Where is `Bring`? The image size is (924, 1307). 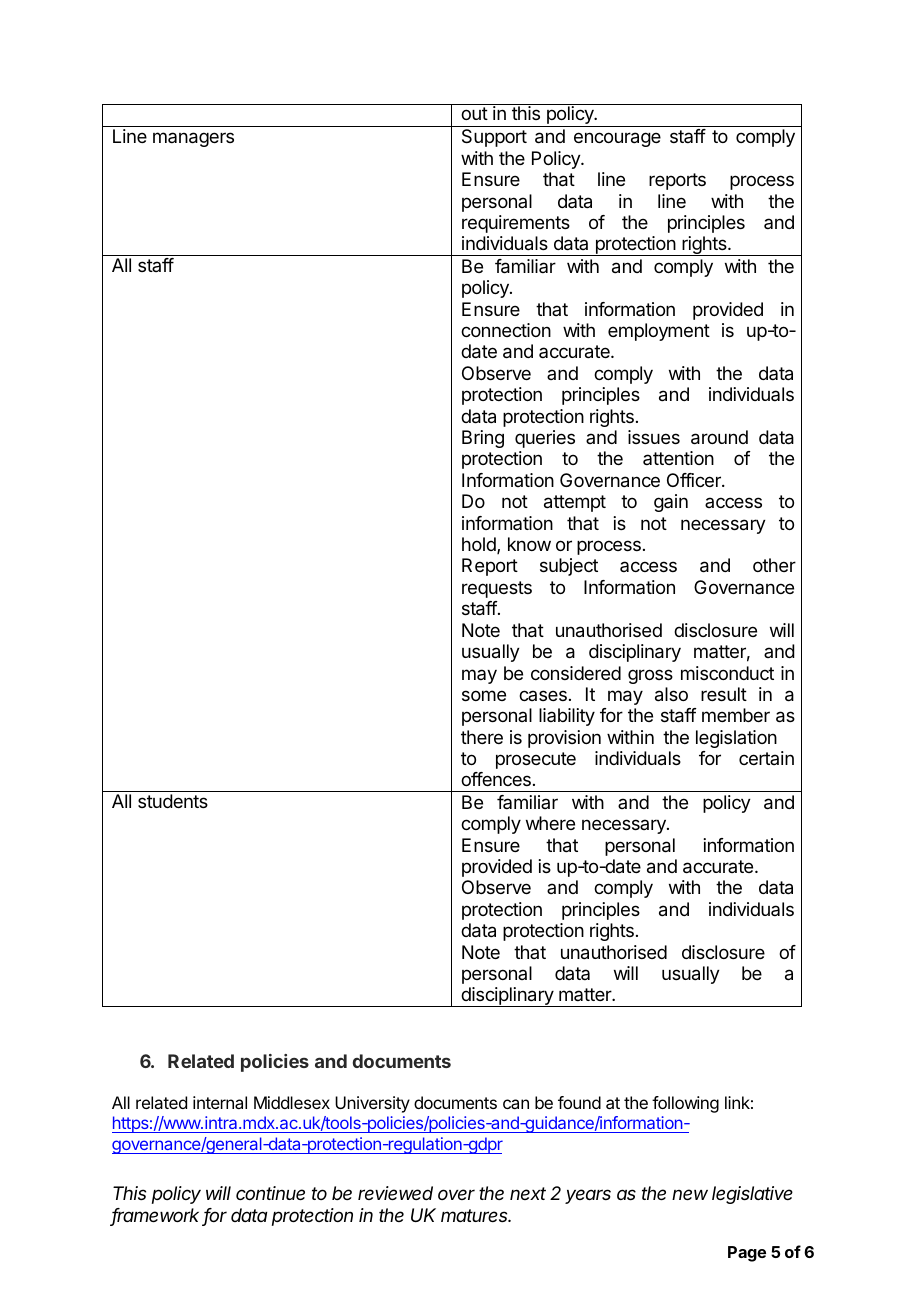
Bring is located at coordinates (483, 439).
